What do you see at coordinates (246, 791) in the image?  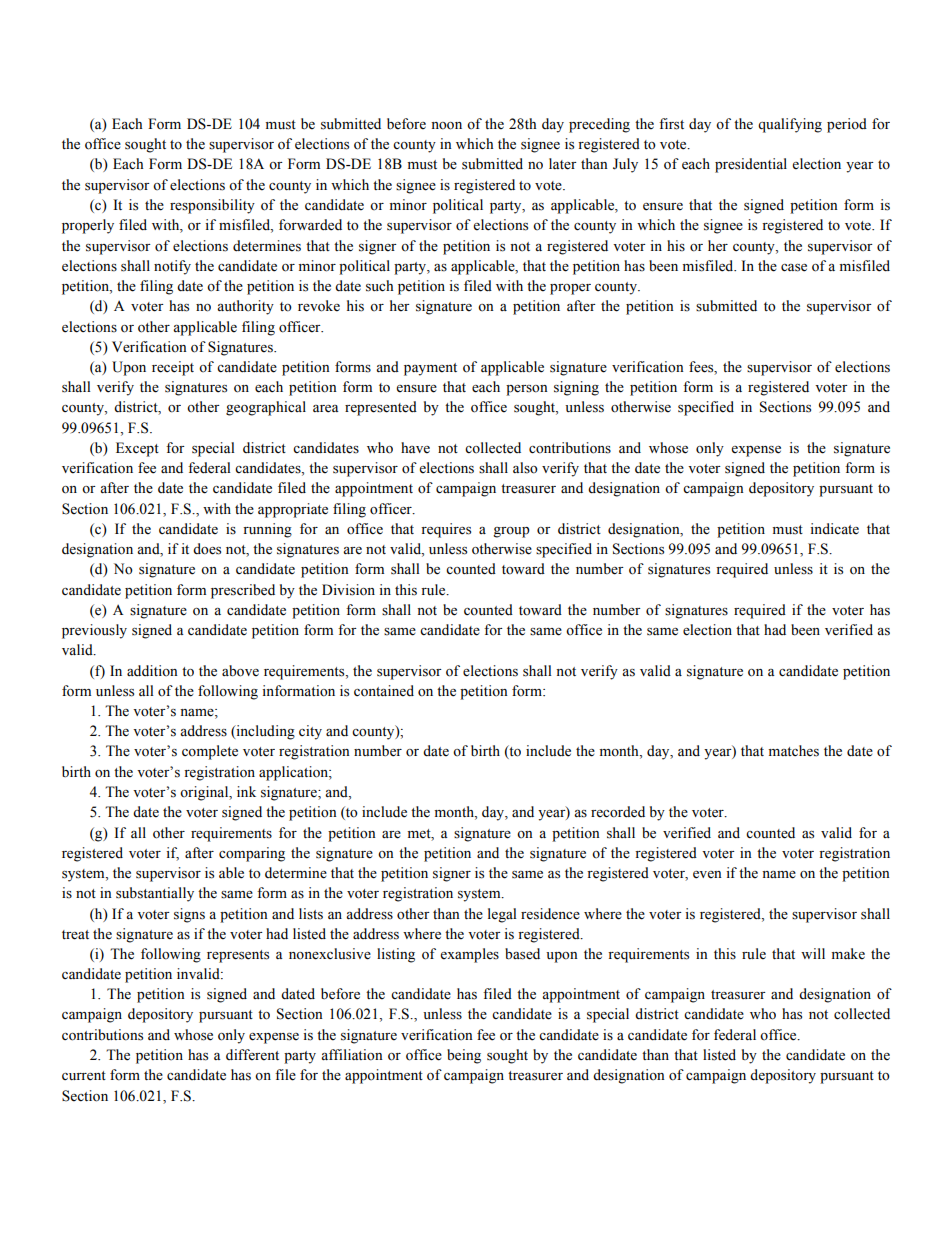 I see `ink` at bounding box center [246, 791].
